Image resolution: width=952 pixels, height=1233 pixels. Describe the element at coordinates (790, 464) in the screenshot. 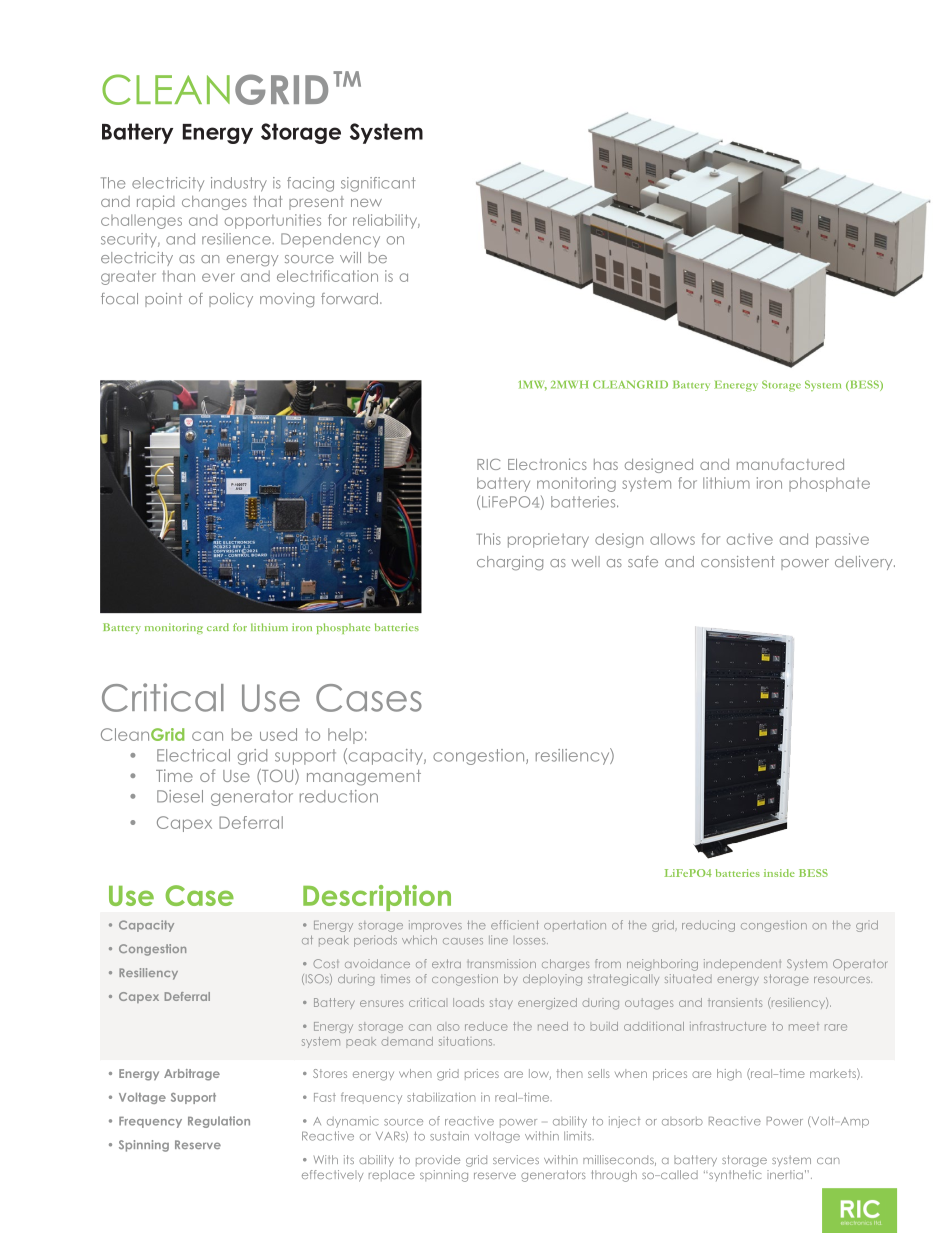

I see `manufactured` at that location.
